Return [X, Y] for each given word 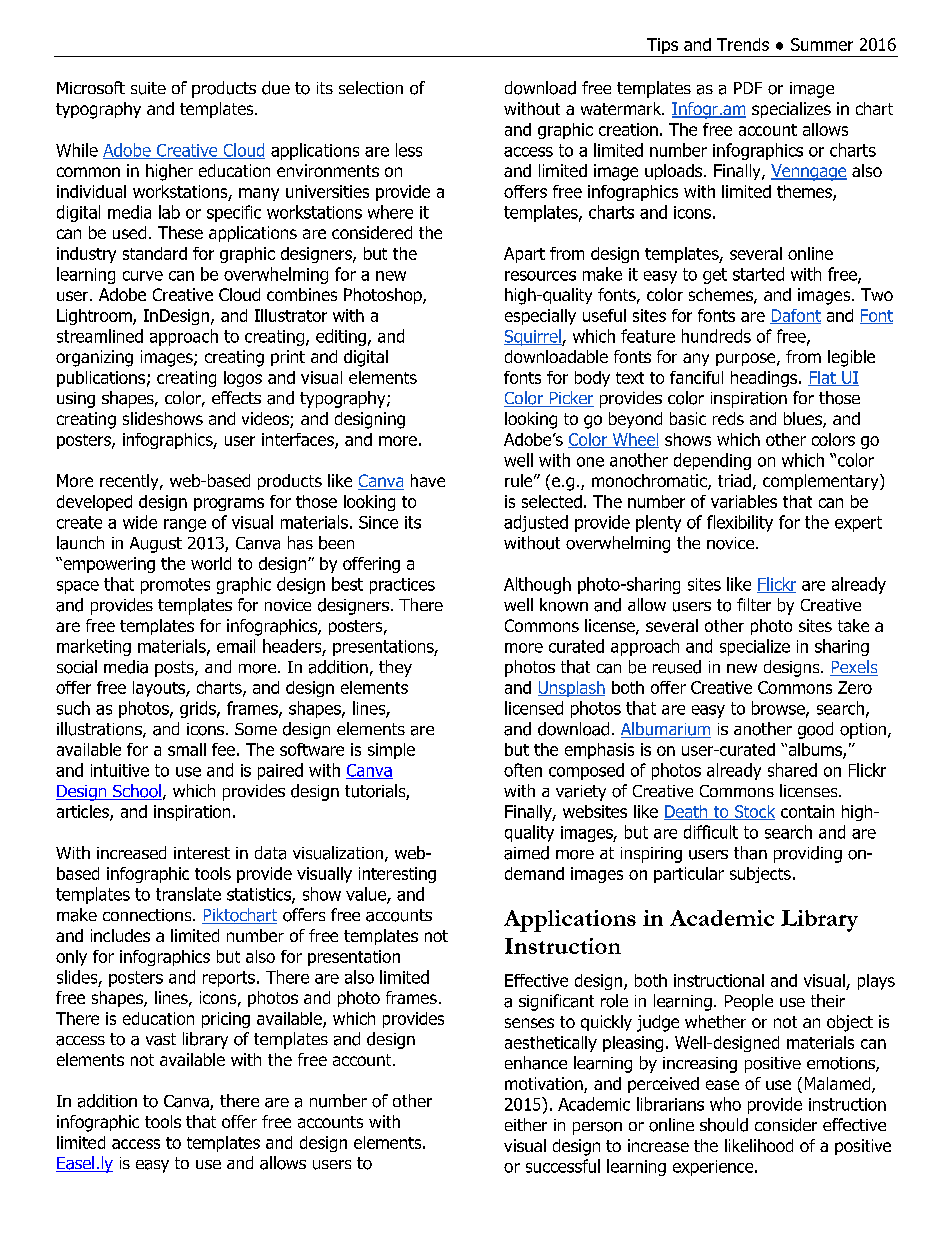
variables [744, 501]
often [523, 770]
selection [371, 87]
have [428, 480]
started [758, 274]
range [185, 525]
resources [540, 276]
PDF [748, 88]
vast [161, 1039]
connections [148, 915]
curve [143, 276]
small [187, 749]
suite [148, 88]
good [815, 730]
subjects [760, 875]
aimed [526, 853]
